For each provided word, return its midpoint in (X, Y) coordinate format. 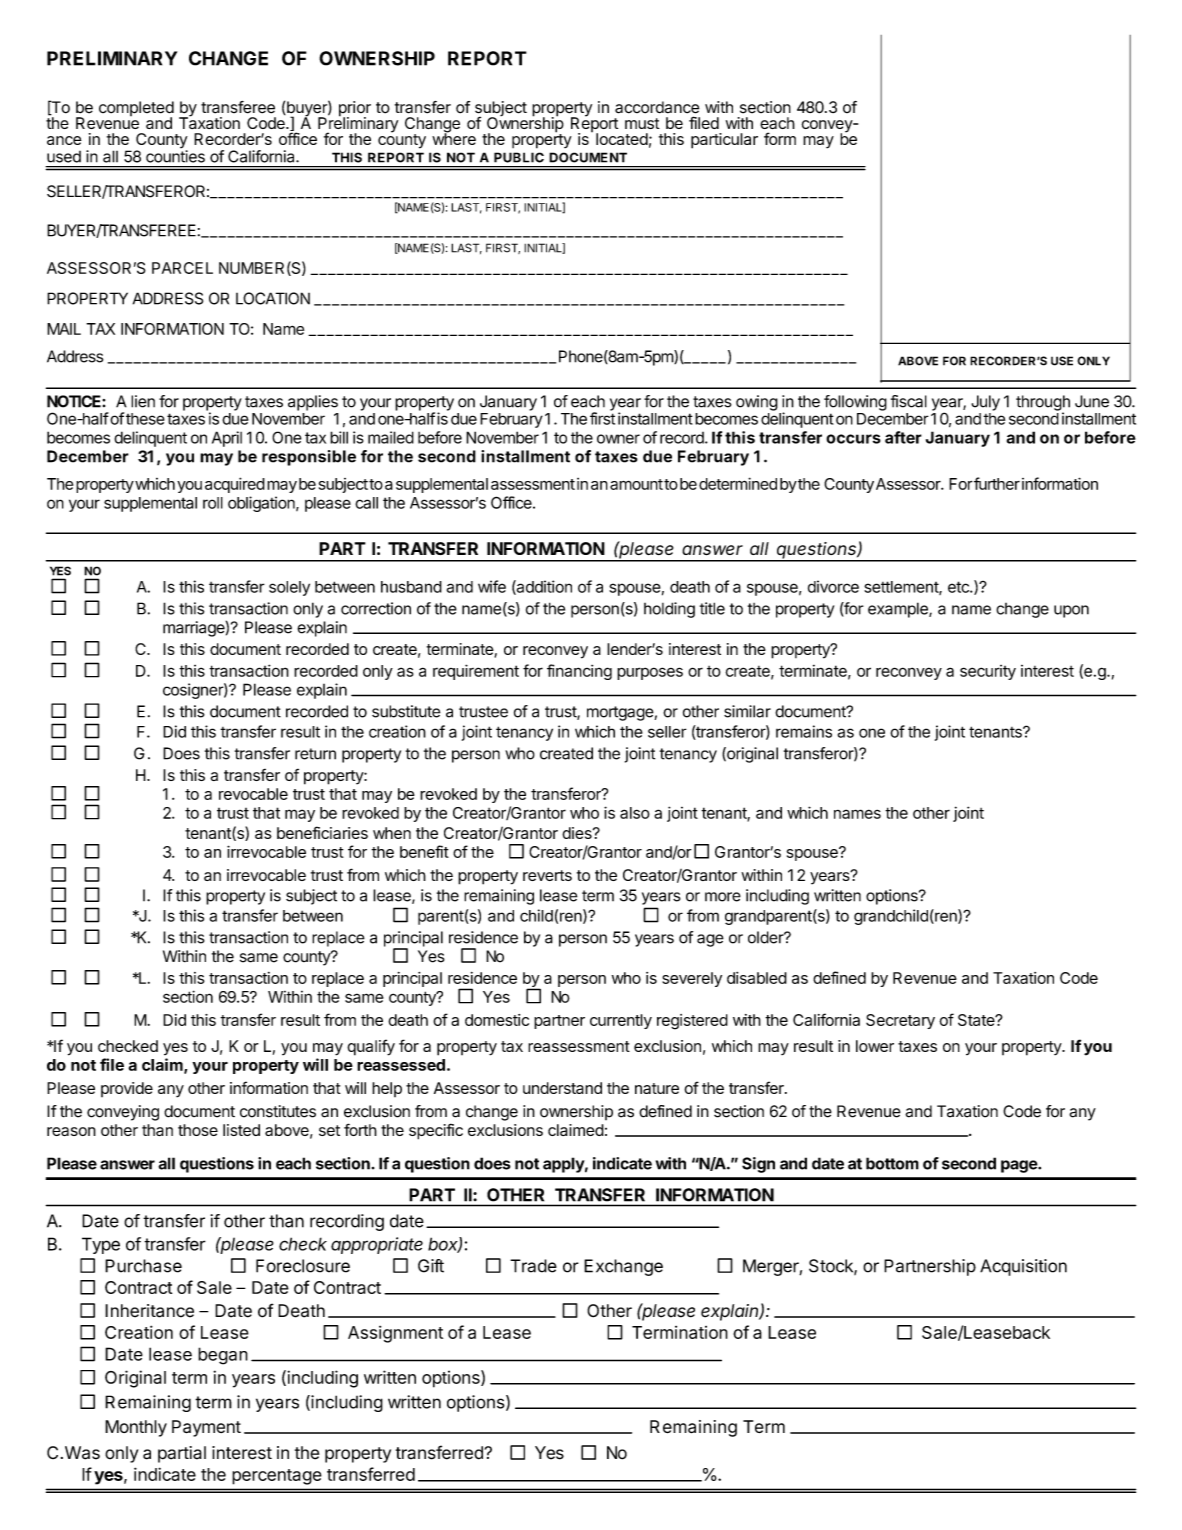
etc (959, 587)
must (642, 123)
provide (127, 1089)
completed (136, 110)
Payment (206, 1428)
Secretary (900, 1021)
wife (492, 586)
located (622, 139)
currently (621, 1021)
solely (289, 588)
